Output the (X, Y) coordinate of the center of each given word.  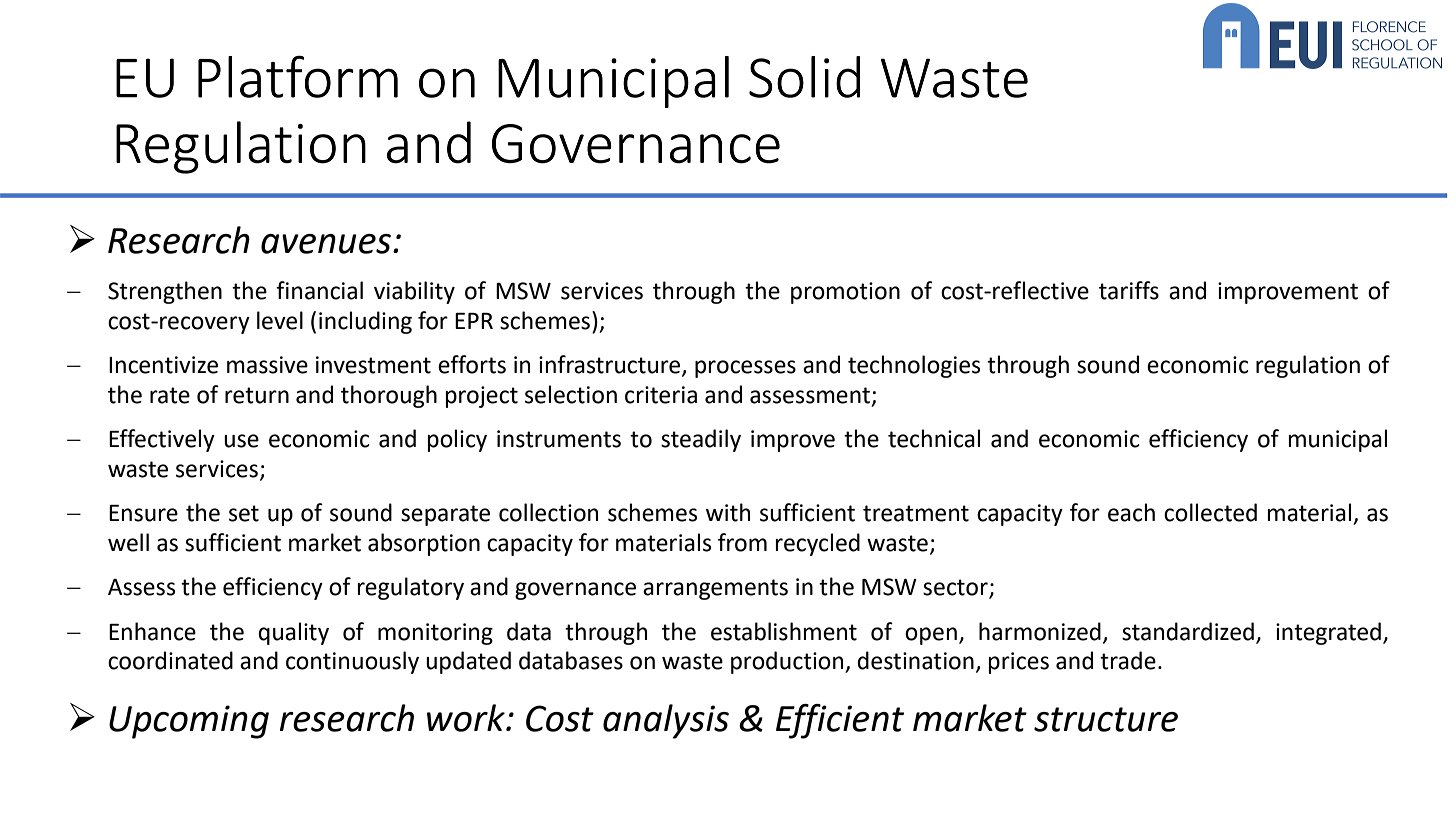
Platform (298, 76)
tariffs (1129, 290)
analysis (666, 721)
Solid (804, 77)
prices (1019, 663)
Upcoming (189, 722)
